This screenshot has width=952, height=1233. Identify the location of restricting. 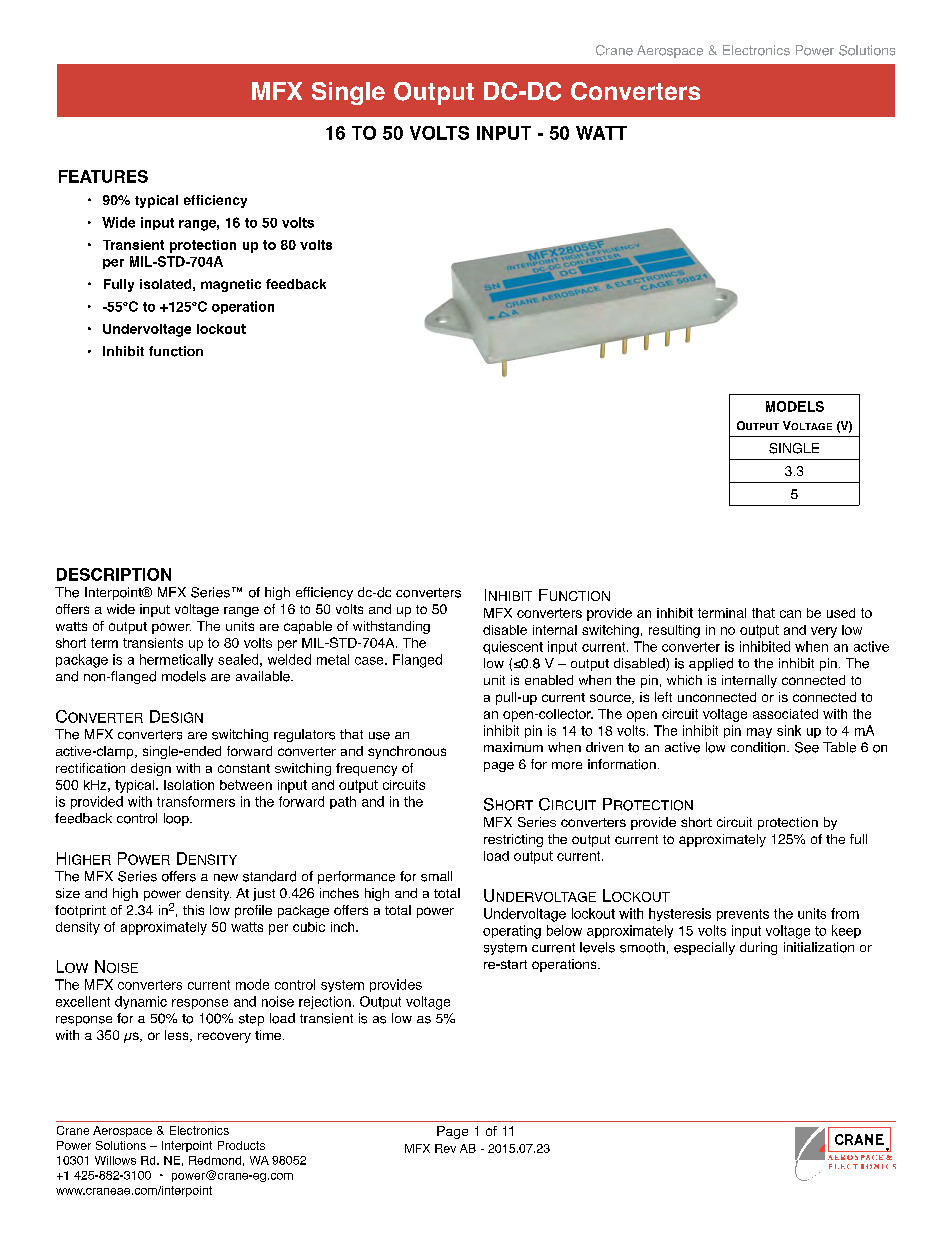
(513, 840).
